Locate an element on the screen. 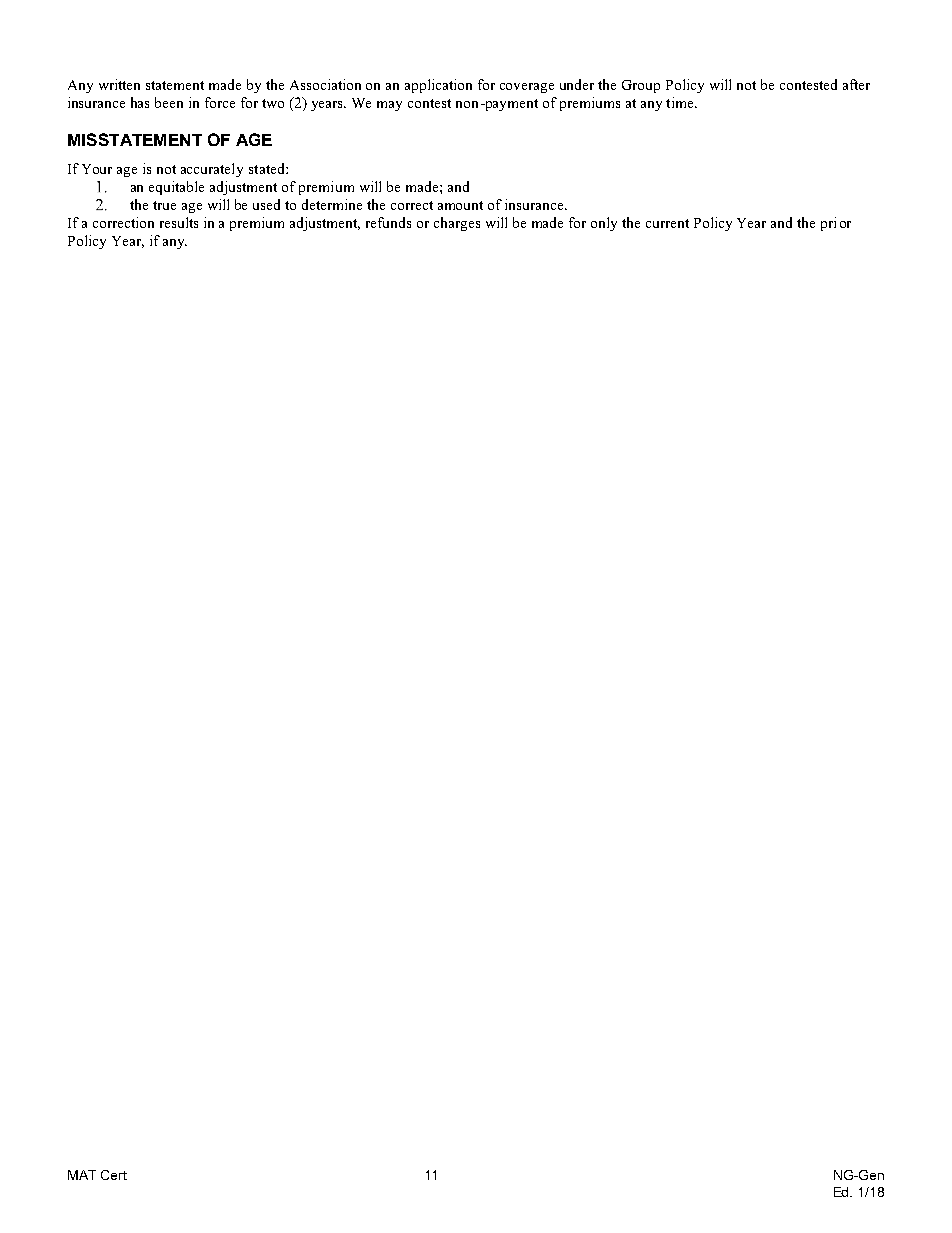  charges is located at coordinates (457, 224).
